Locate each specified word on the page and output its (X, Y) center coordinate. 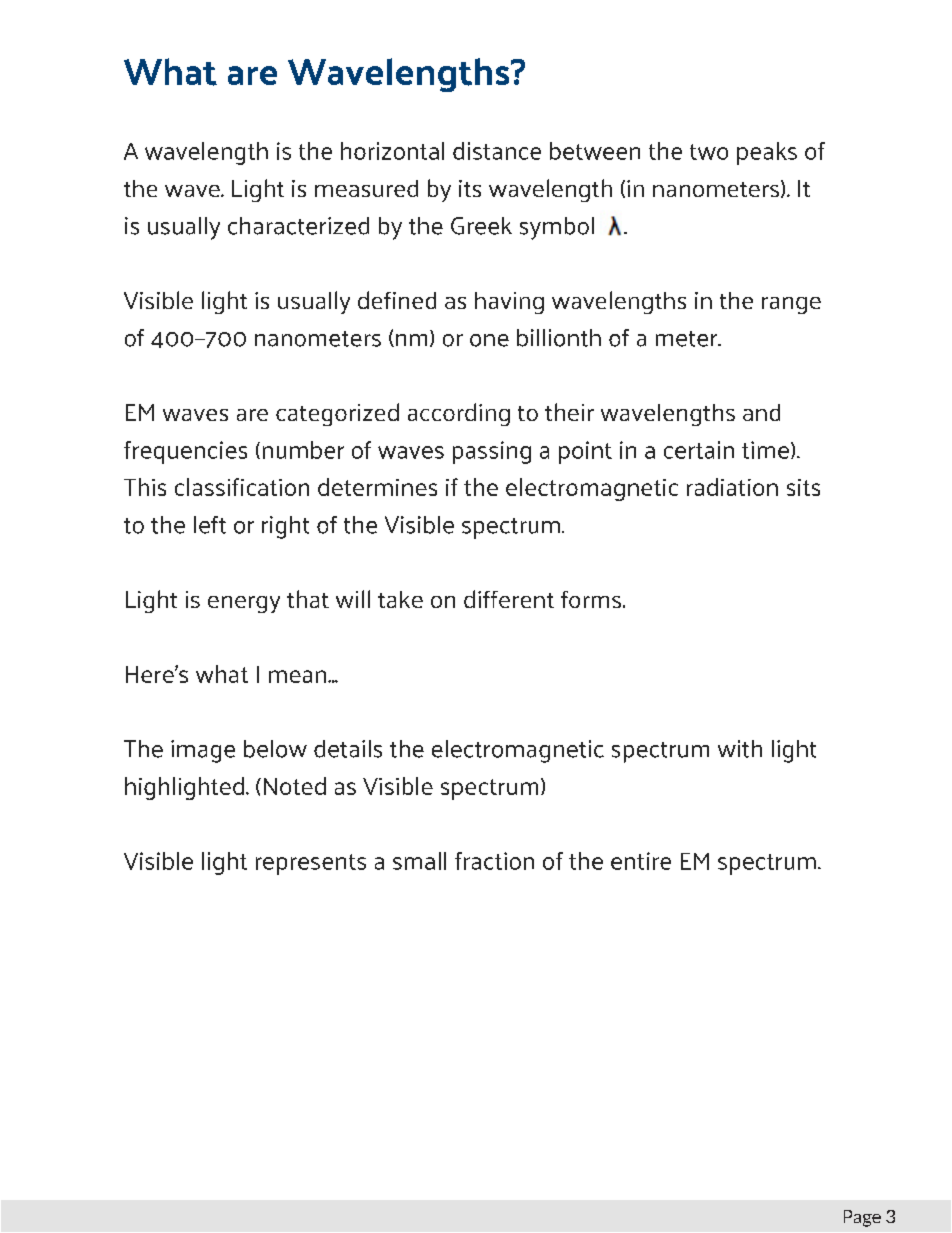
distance (497, 151)
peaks (767, 153)
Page (862, 1218)
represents (311, 864)
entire (641, 861)
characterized (298, 226)
